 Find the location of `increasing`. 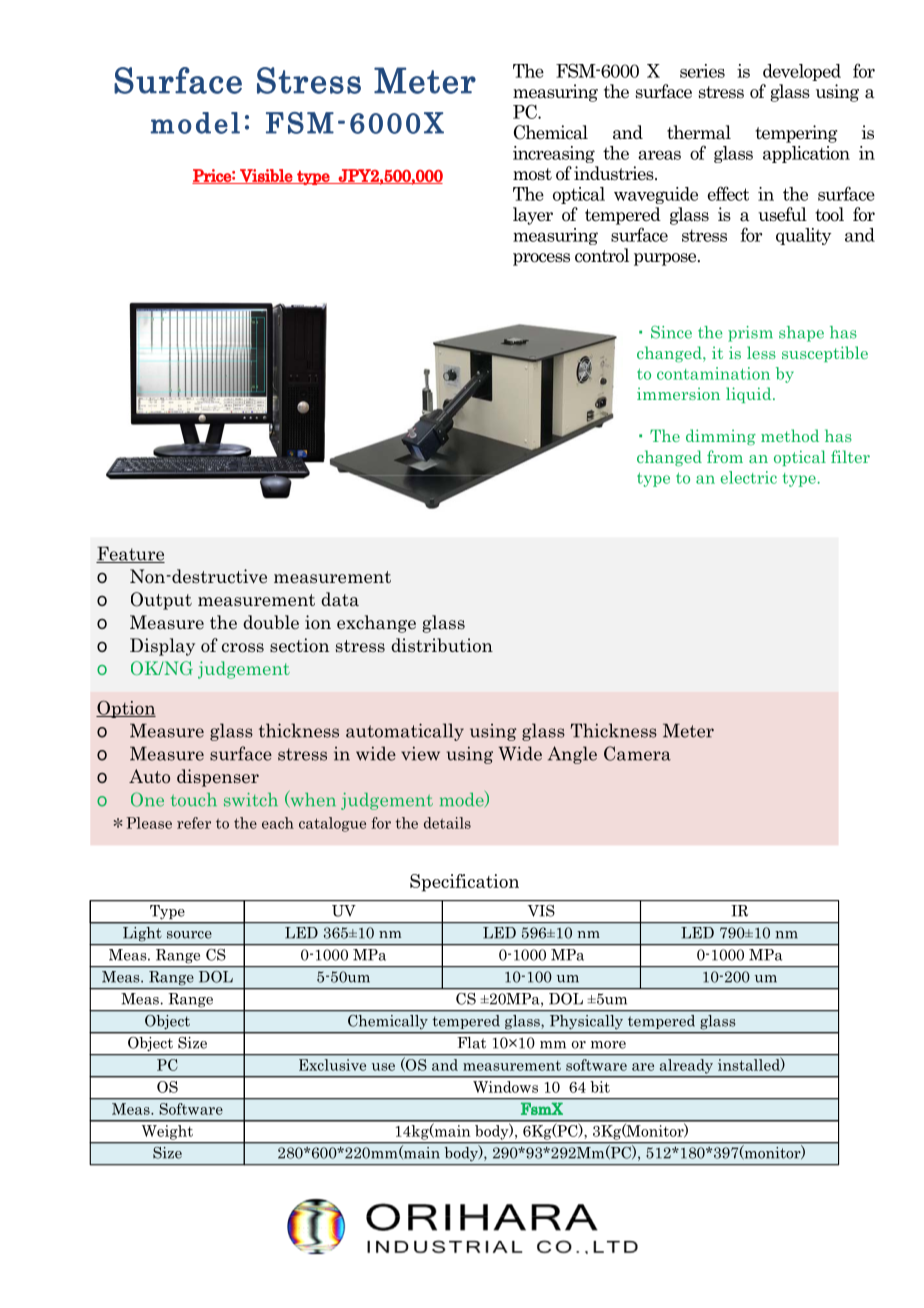

increasing is located at coordinates (554, 154).
